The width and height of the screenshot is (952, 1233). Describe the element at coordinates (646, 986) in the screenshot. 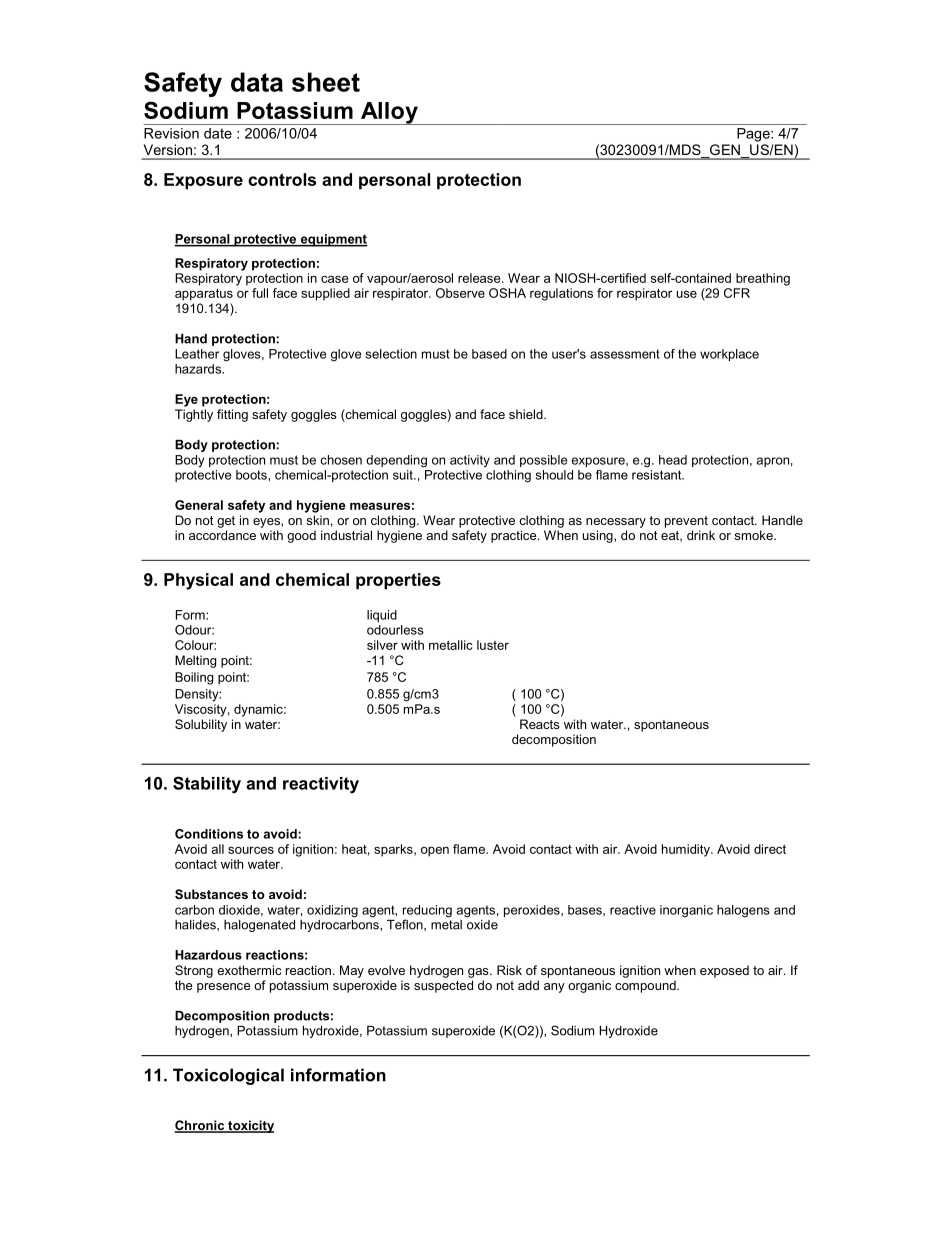

I see `compound` at that location.
